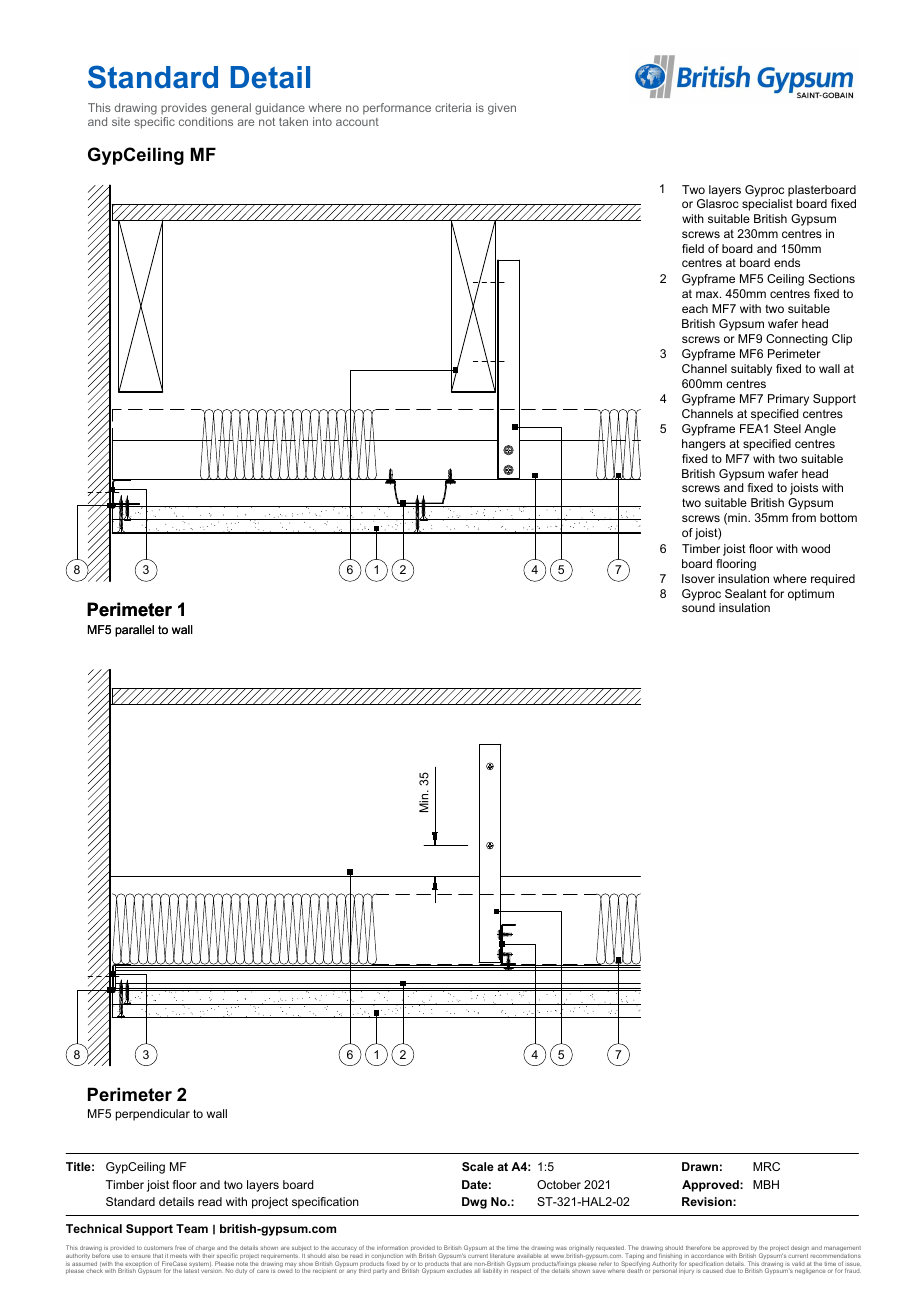 The height and width of the image is (1308, 924). Describe the element at coordinates (798, 1264) in the image. I see `valid` at that location.
